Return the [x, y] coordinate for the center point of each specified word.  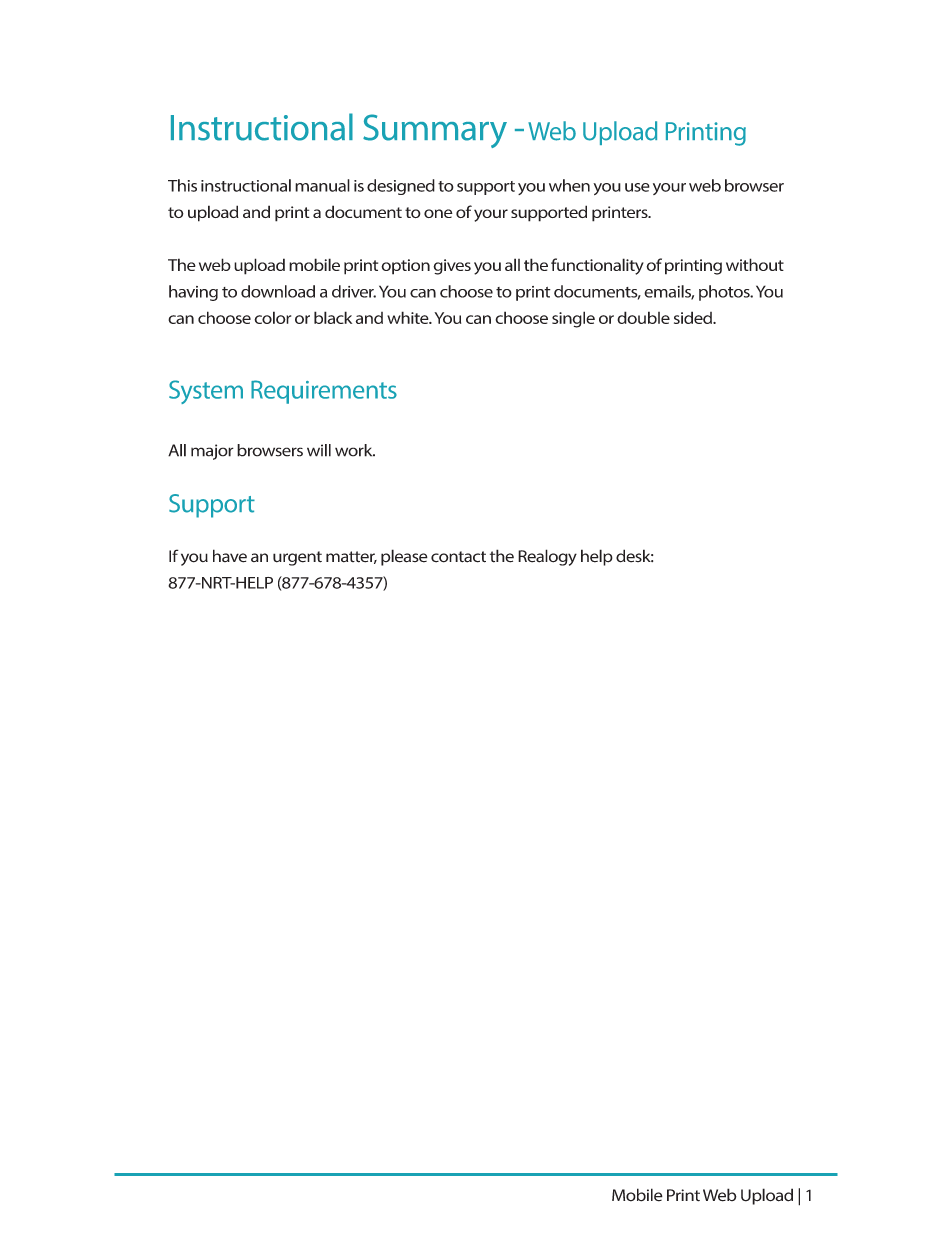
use [637, 187]
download [278, 291]
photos [725, 293]
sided [694, 317]
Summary [435, 131]
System [206, 392]
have [230, 556]
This [182, 185]
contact [458, 557]
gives [452, 267]
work [355, 450]
